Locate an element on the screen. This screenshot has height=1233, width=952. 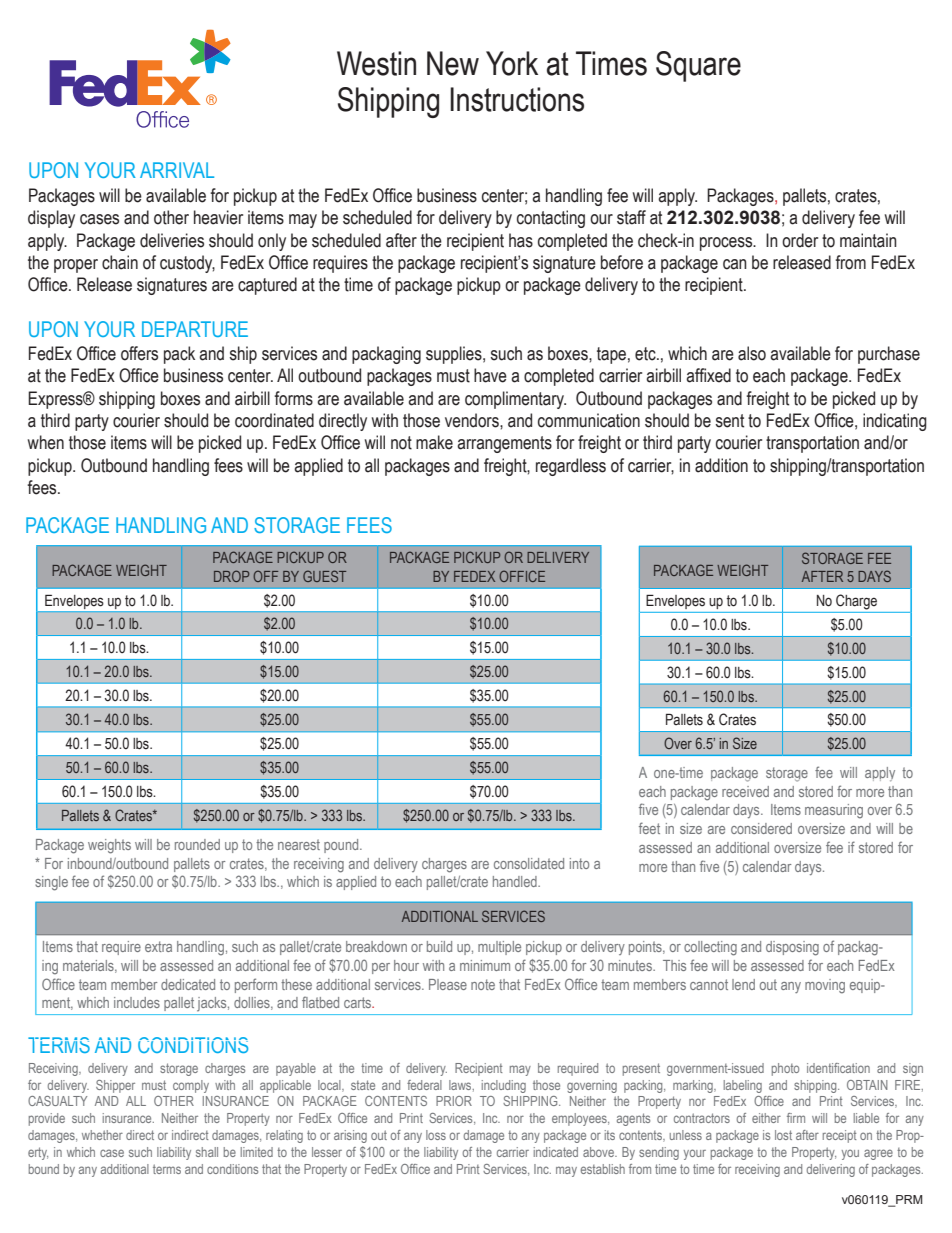
whether is located at coordinates (102, 1135).
